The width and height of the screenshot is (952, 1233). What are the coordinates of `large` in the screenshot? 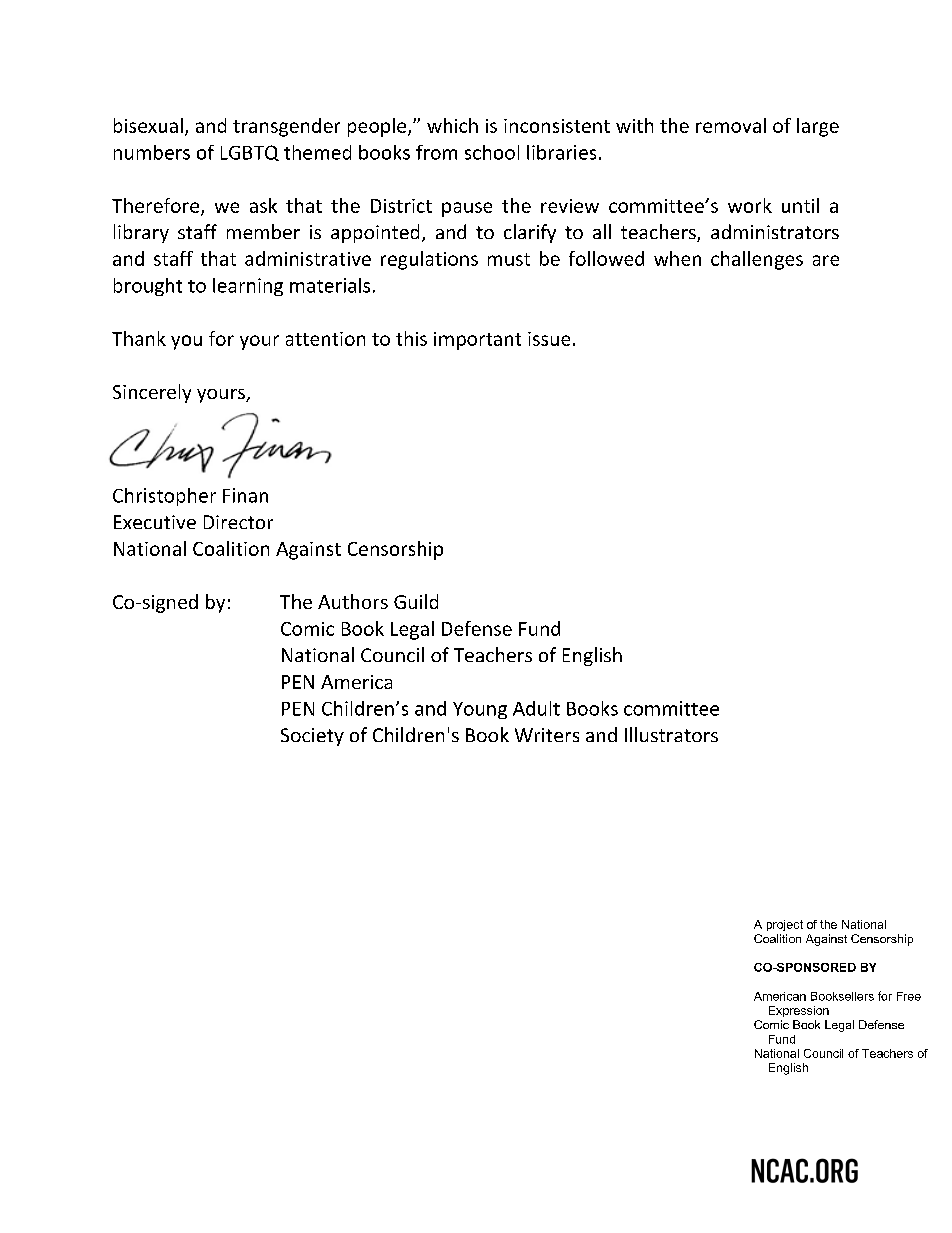 It's located at (818, 127).
